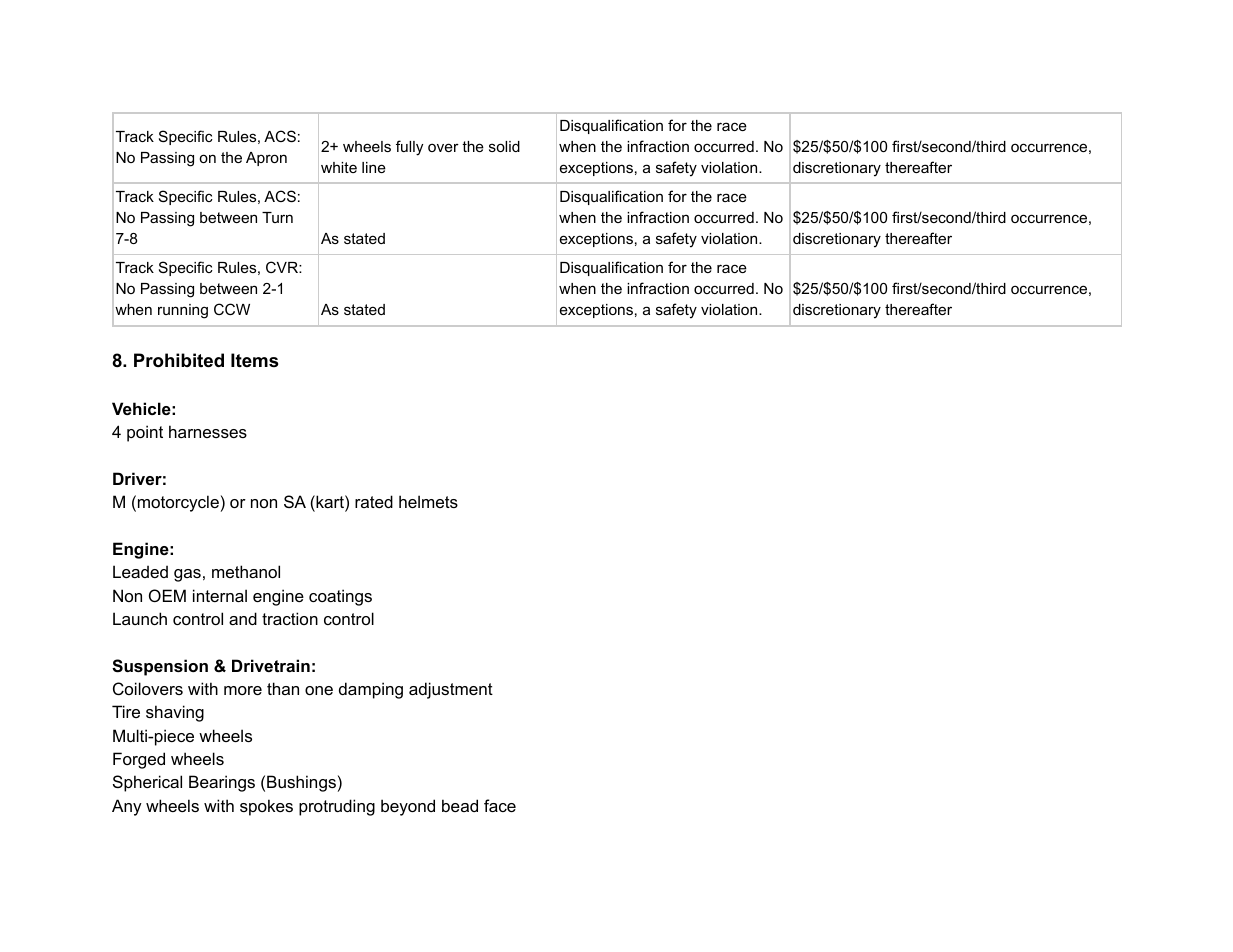  I want to click on Spherical, so click(147, 783).
